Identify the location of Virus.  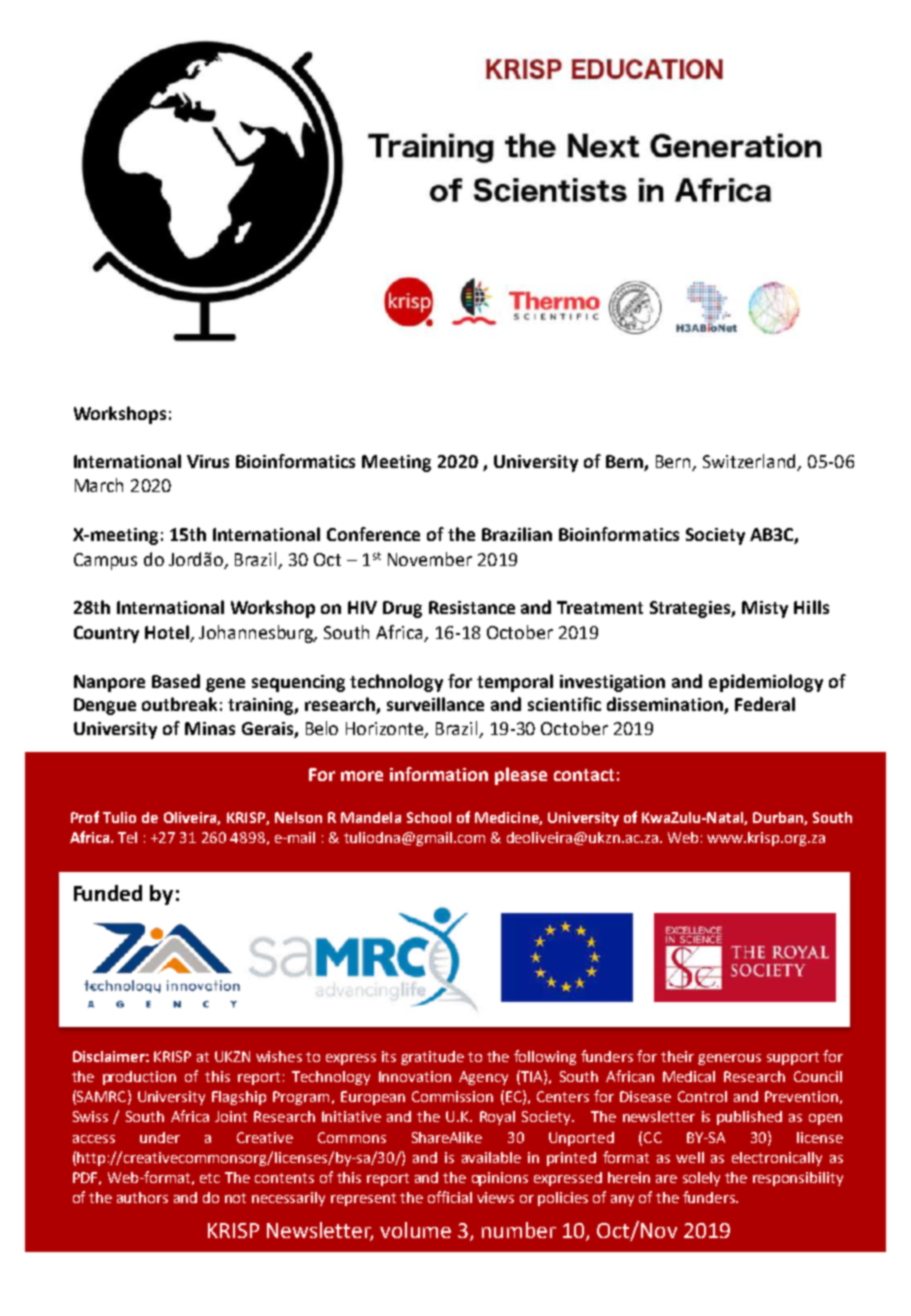
(208, 461).
